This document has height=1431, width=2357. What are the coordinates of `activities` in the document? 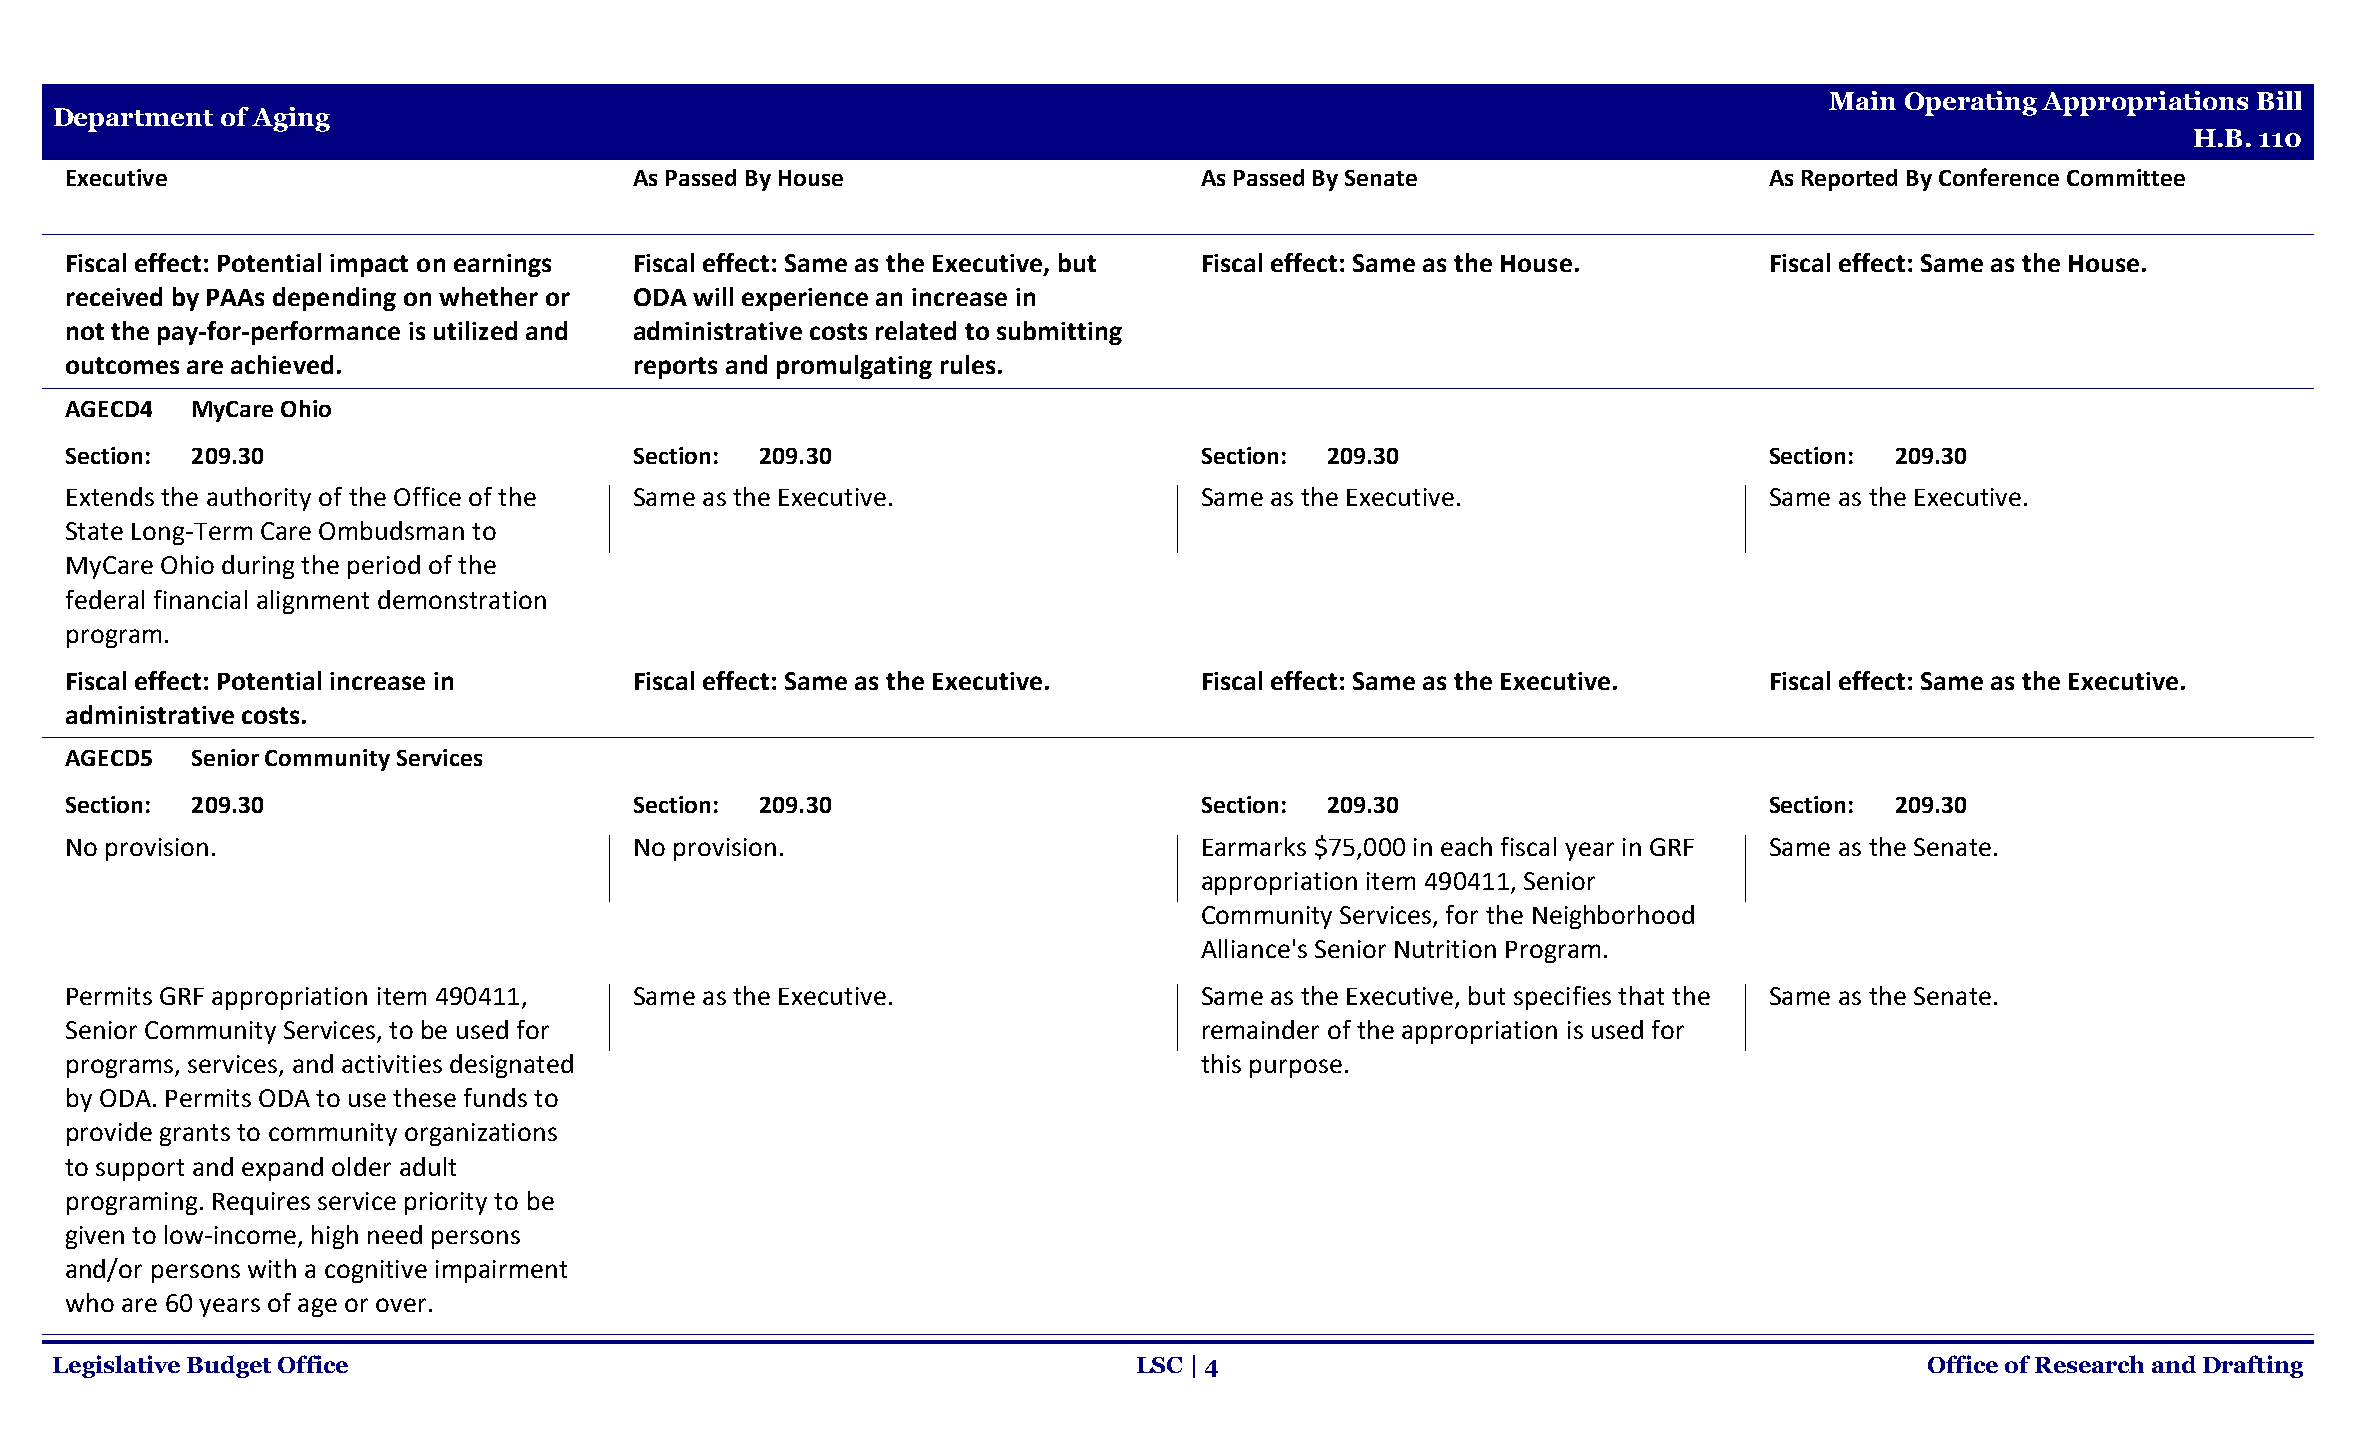 It's located at (392, 1064).
